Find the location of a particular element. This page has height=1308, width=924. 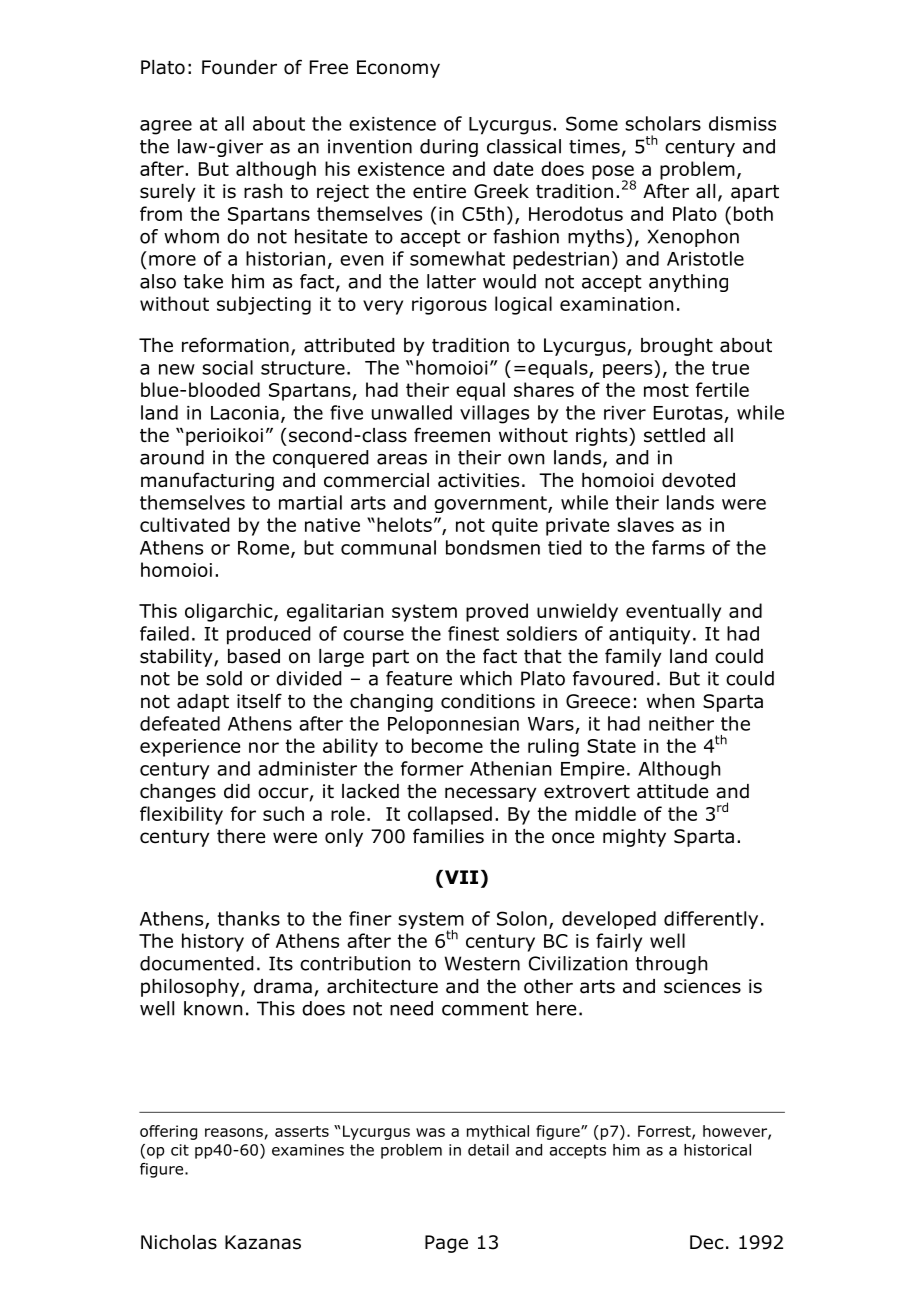

during is located at coordinates (449, 148).
